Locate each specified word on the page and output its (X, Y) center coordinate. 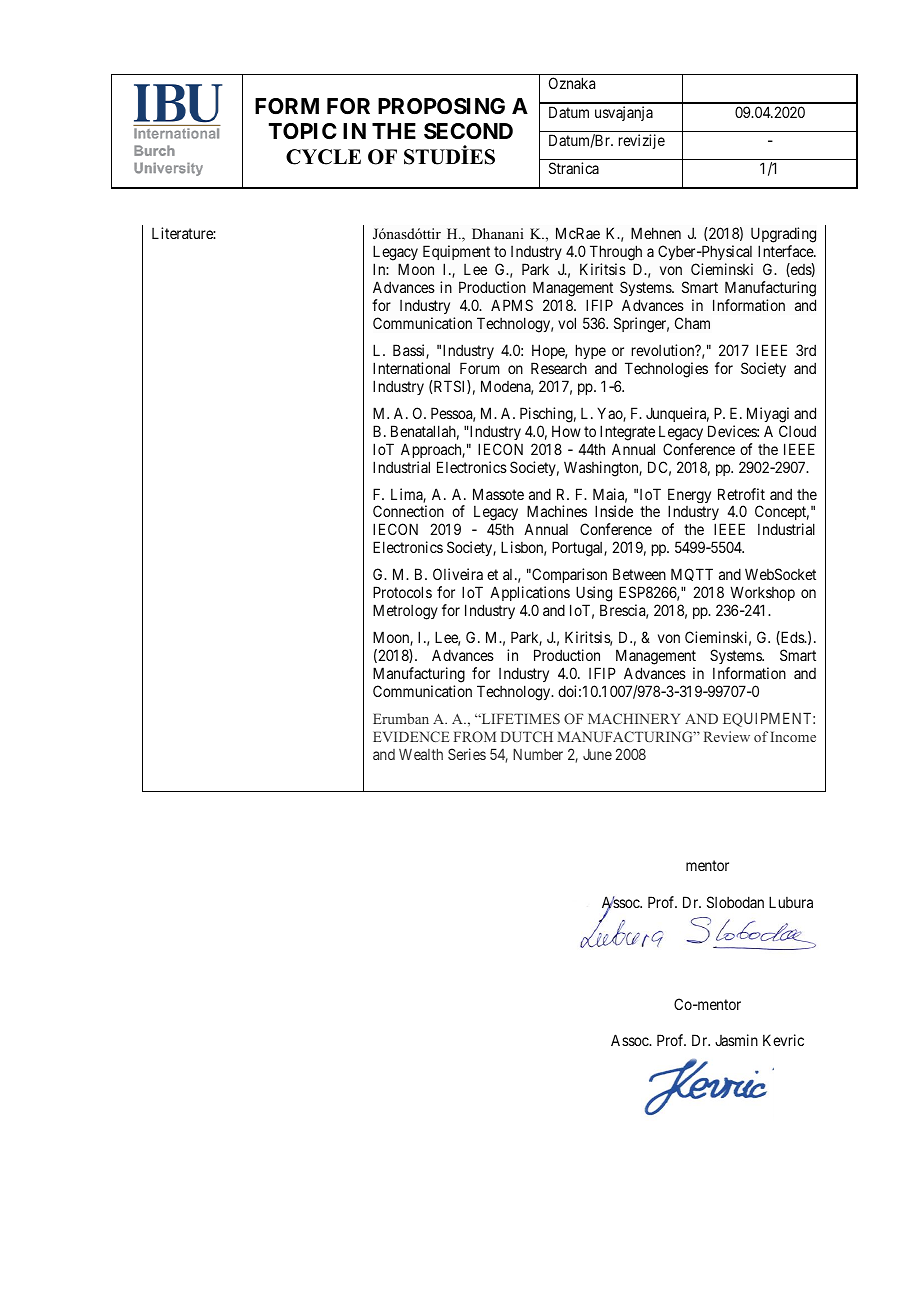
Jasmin (736, 1040)
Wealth (421, 754)
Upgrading (783, 236)
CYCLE (323, 157)
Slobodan (735, 902)
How (566, 431)
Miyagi (768, 415)
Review (727, 736)
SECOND (468, 131)
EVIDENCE (411, 736)
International (411, 368)
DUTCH (527, 736)
